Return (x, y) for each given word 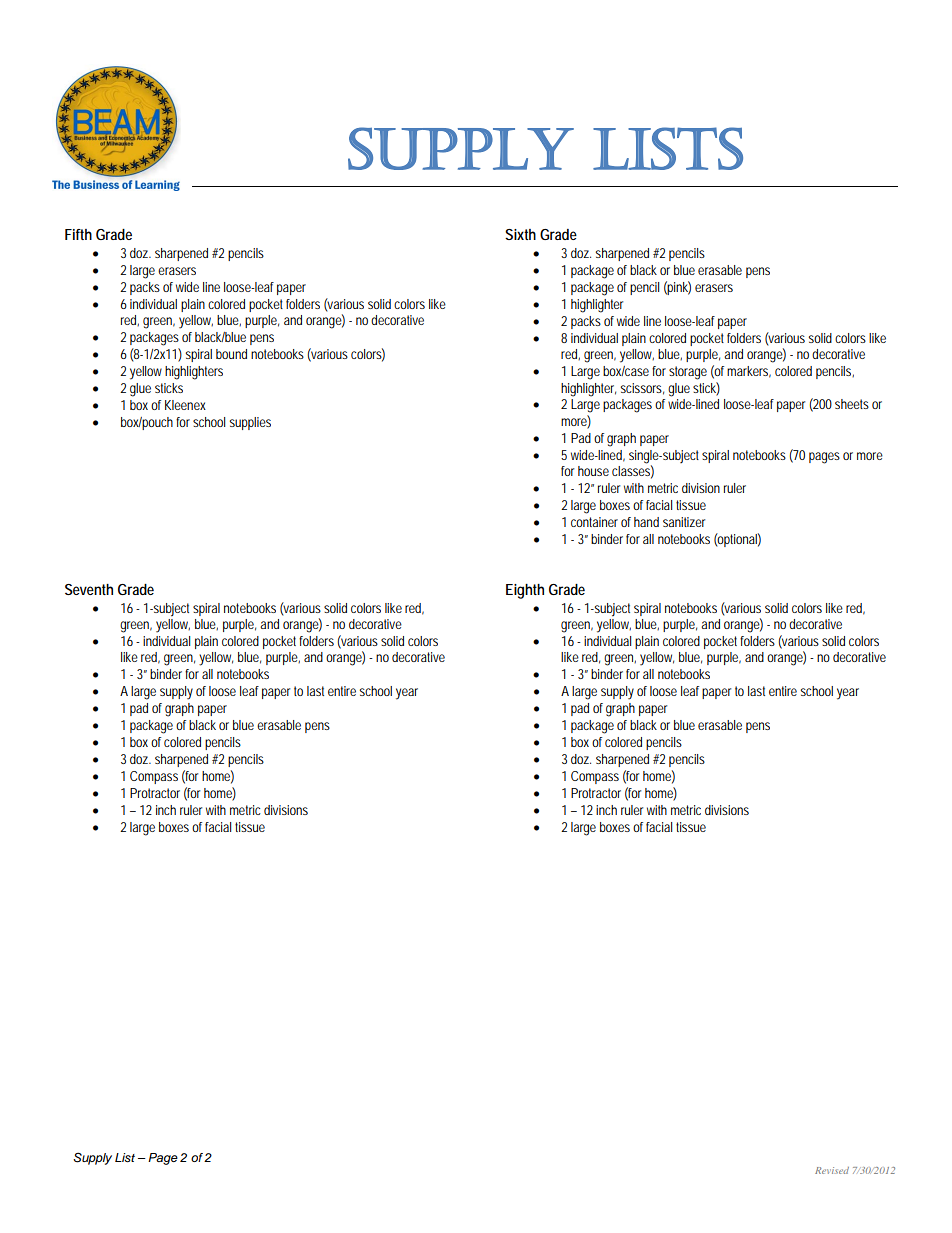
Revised (832, 1170)
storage (688, 373)
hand (646, 522)
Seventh (89, 589)
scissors (641, 388)
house (593, 471)
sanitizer (684, 522)
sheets (852, 404)
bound (231, 354)
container (594, 522)
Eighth (525, 591)
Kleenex (185, 405)
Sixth (520, 234)
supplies (250, 423)
